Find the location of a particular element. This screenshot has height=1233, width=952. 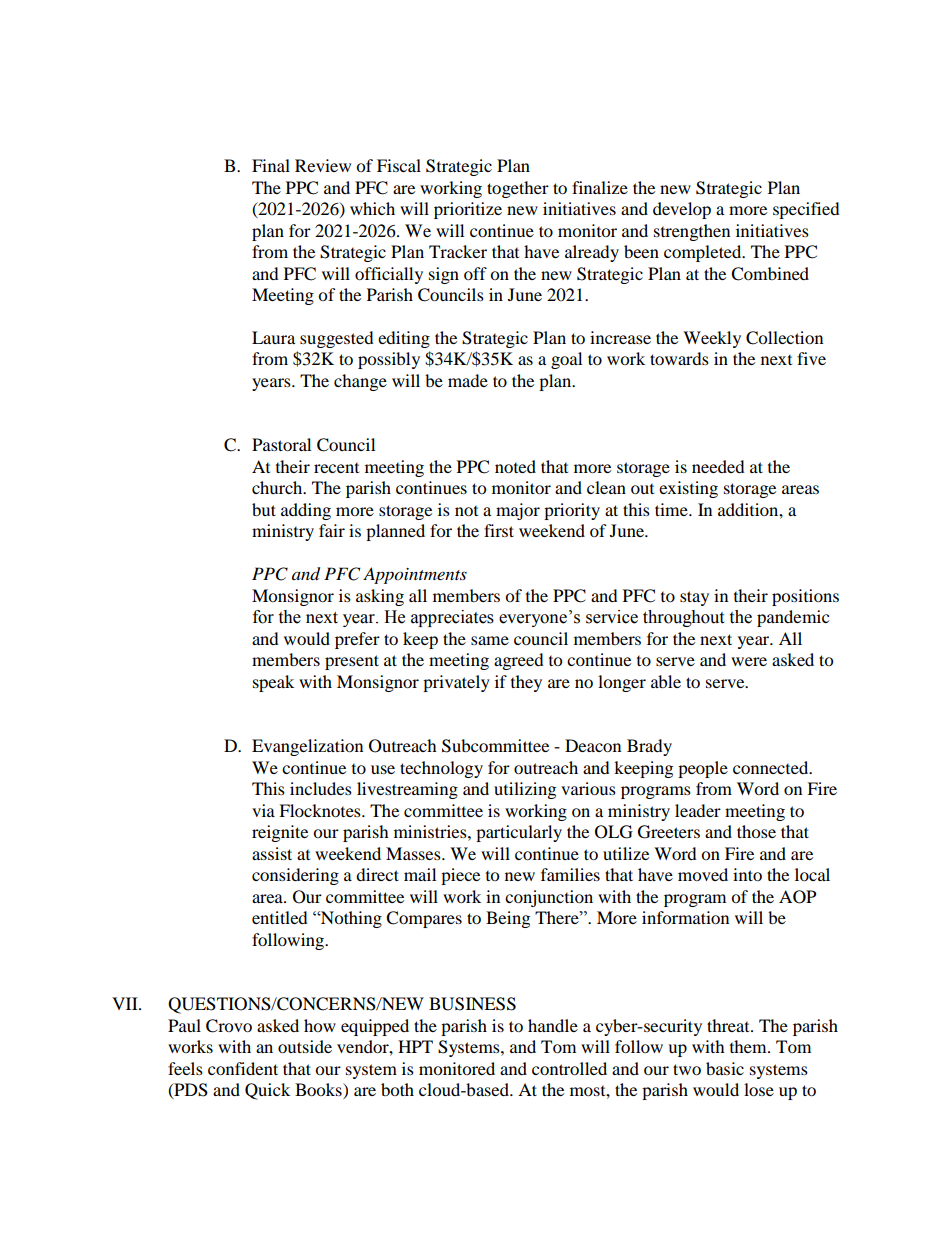

develop is located at coordinates (682, 210).
